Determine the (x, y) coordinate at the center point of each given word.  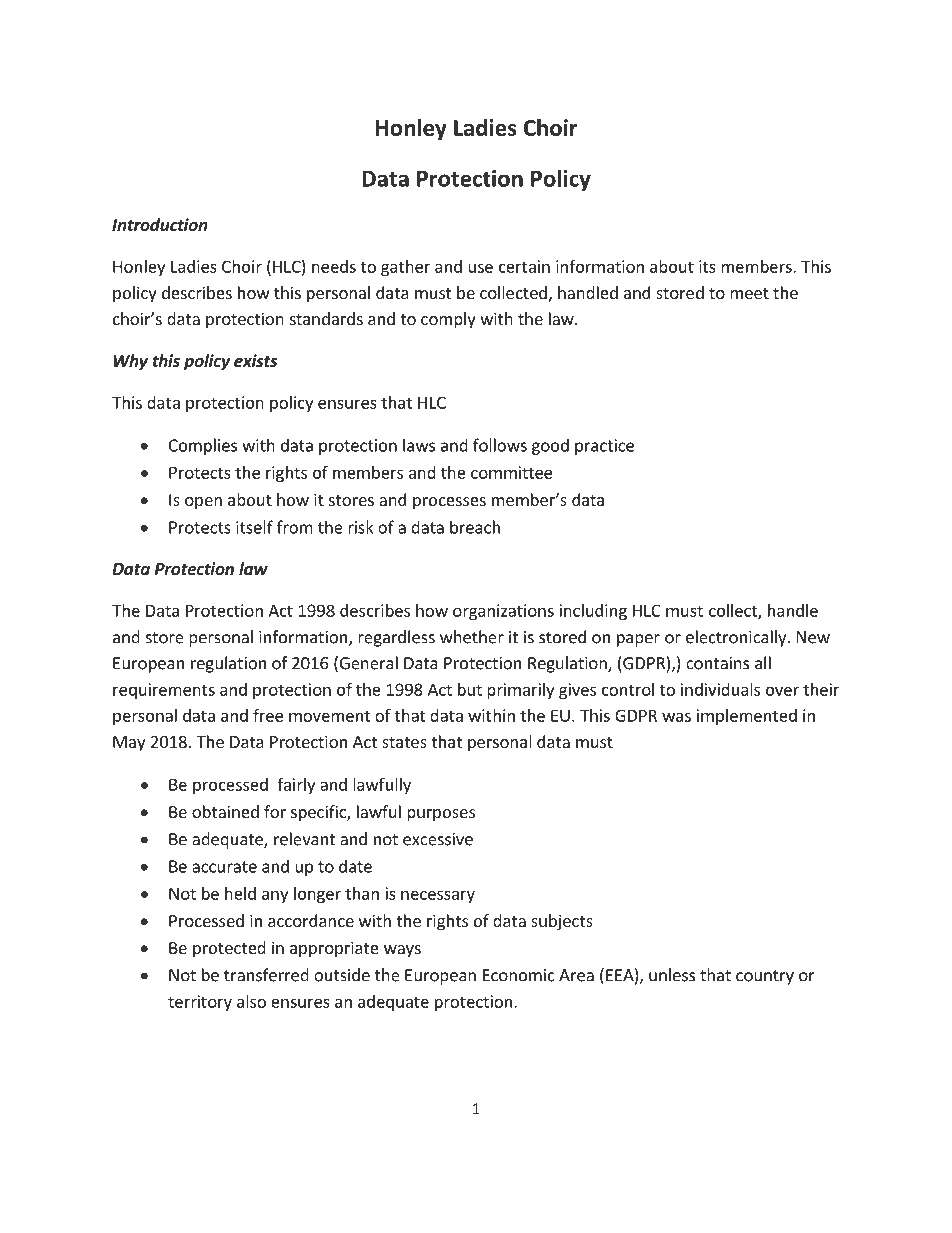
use (480, 268)
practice (604, 447)
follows (500, 445)
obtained (225, 811)
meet (749, 293)
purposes (441, 815)
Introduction (160, 225)
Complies (203, 446)
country (765, 977)
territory (200, 1003)
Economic (519, 975)
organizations (503, 612)
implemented (747, 717)
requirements (164, 691)
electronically (737, 638)
